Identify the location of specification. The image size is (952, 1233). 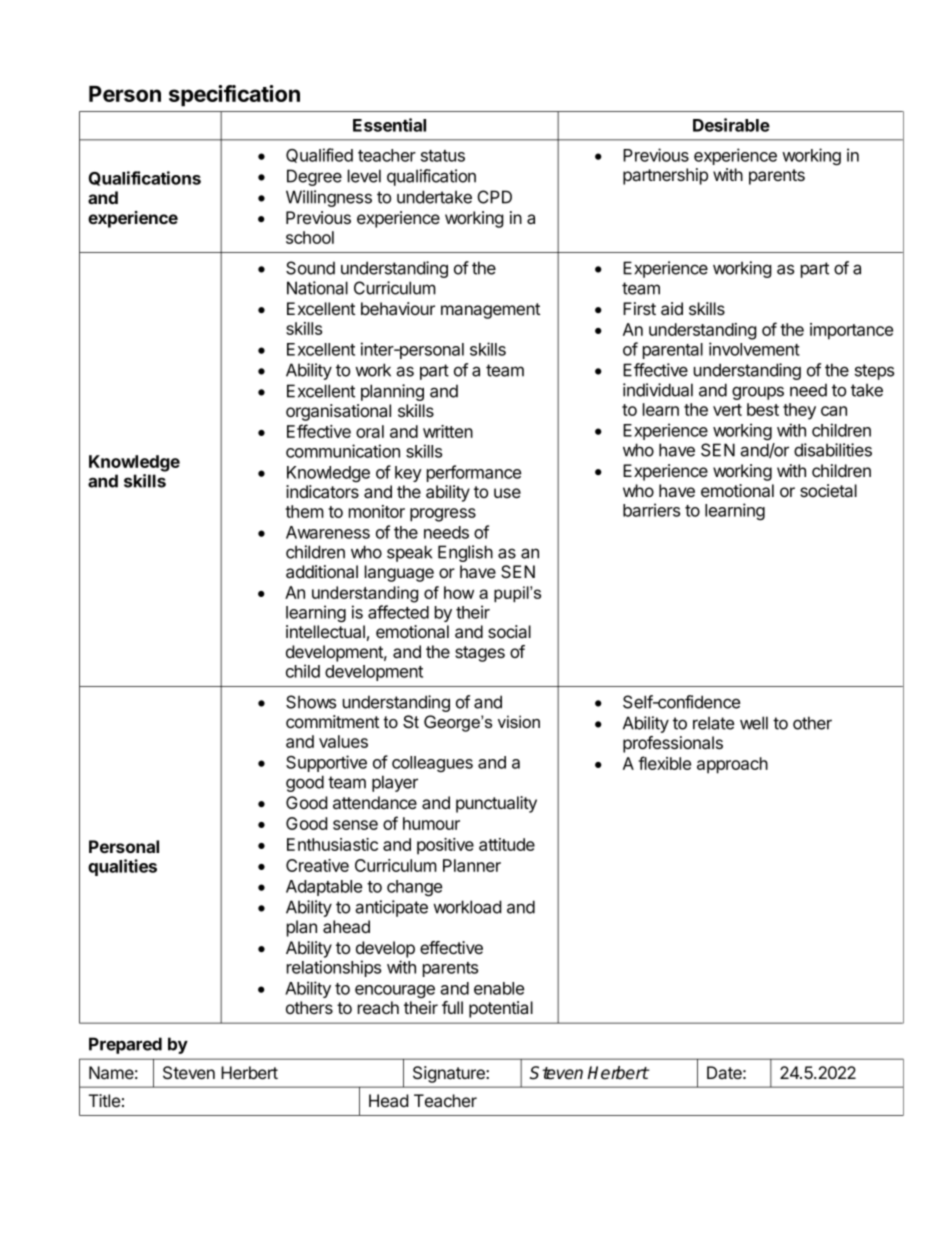
(234, 96).
